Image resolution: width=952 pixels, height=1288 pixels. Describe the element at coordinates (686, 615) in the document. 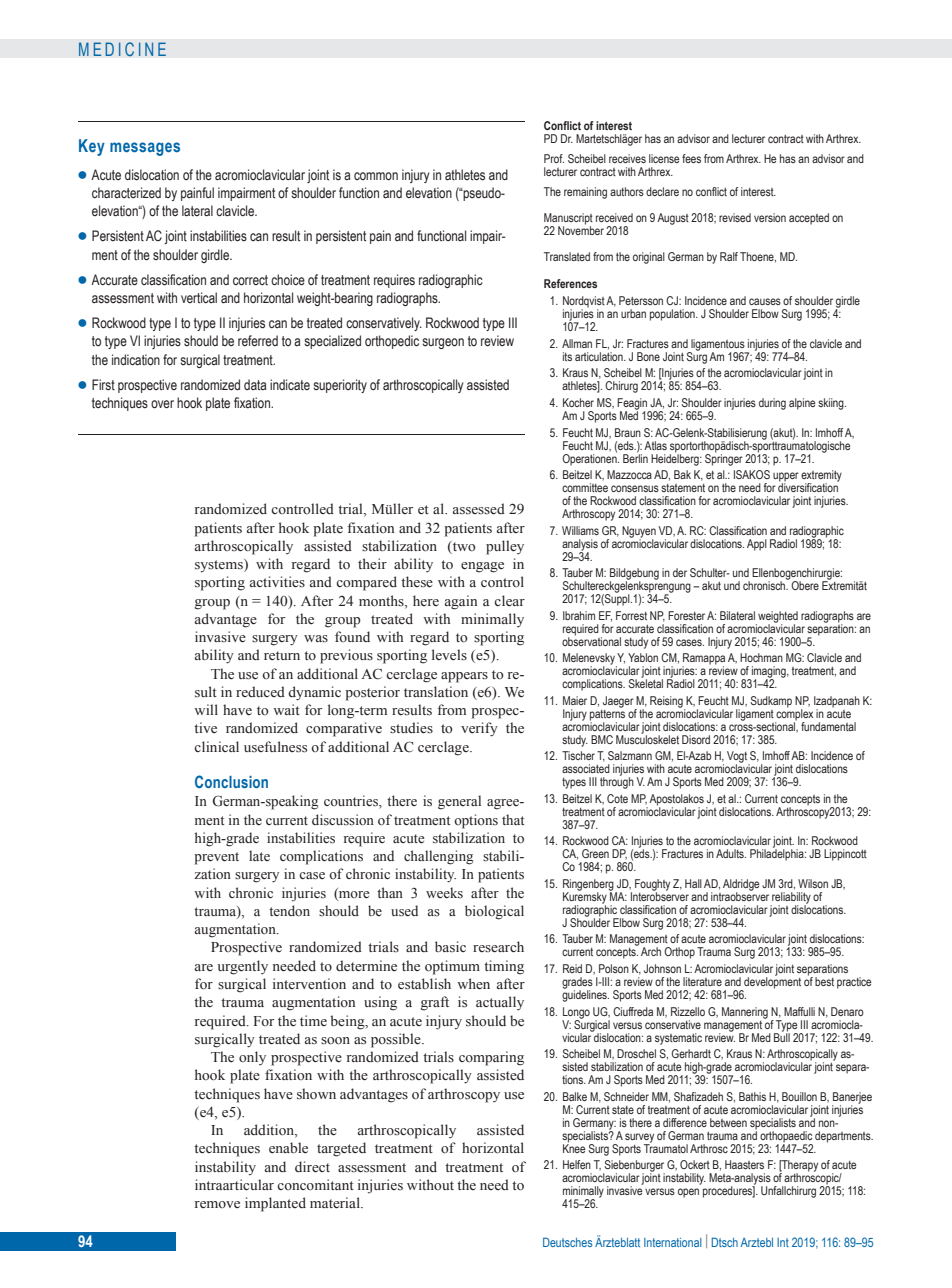

I see `Forester` at that location.
